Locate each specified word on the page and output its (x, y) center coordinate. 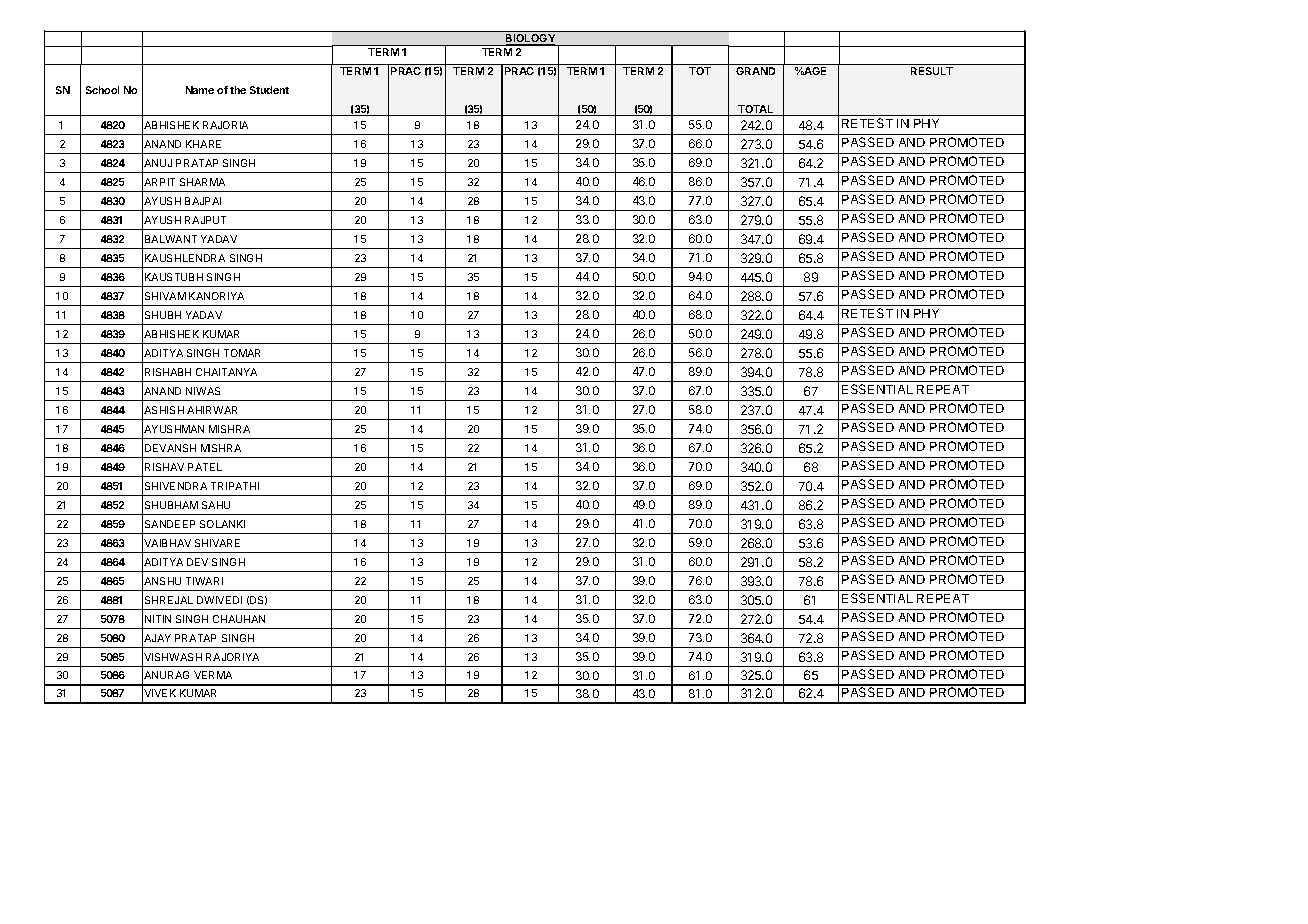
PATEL (205, 467)
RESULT (932, 71)
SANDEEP (170, 524)
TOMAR (242, 353)
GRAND (755, 71)
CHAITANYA (226, 372)
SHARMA (202, 182)
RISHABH (168, 372)
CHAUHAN (239, 619)
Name (200, 90)
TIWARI (204, 581)
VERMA (213, 675)
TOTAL (756, 110)
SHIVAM (165, 296)
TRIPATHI (235, 486)
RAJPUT (205, 220)
